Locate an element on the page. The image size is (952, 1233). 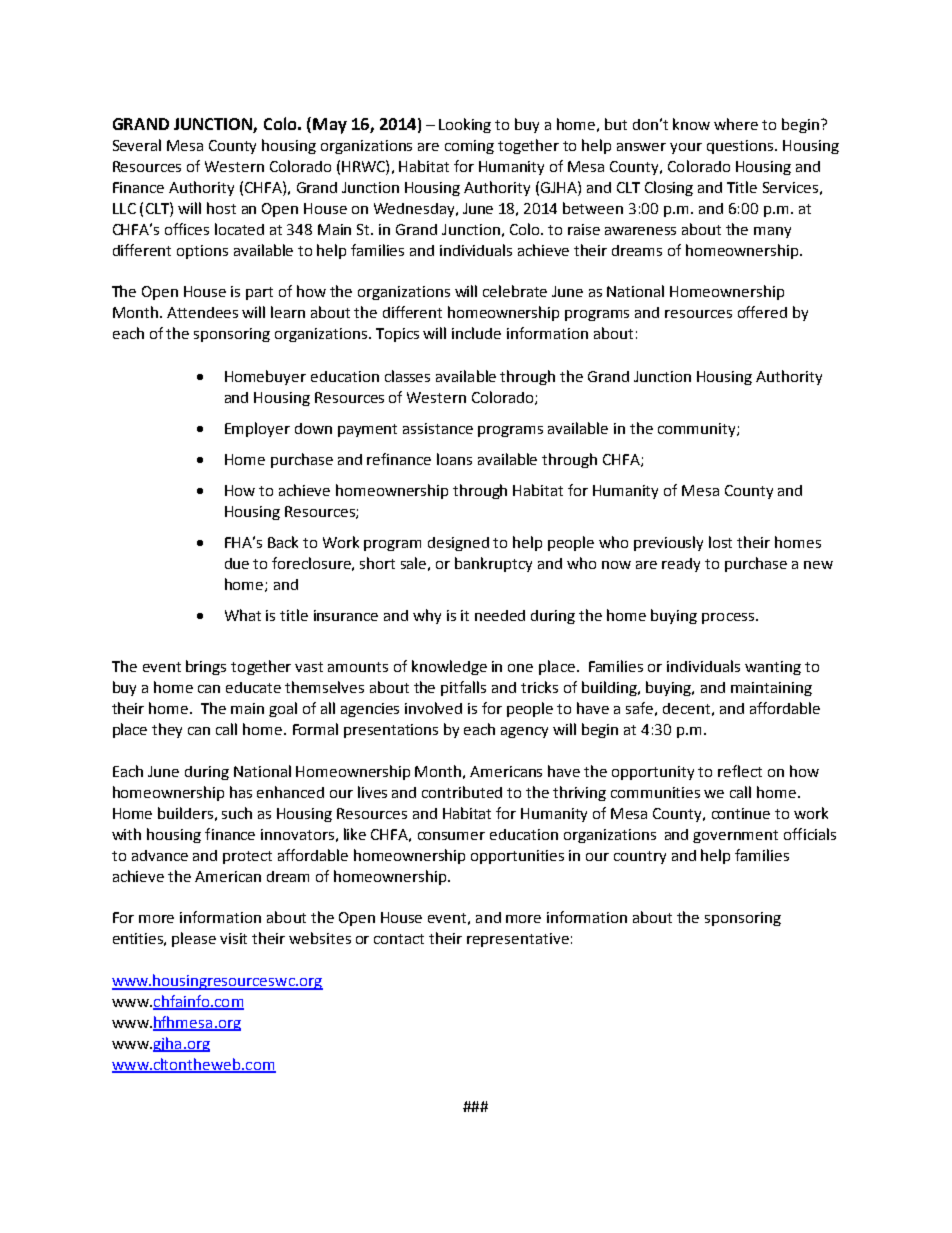
due is located at coordinates (237, 563).
